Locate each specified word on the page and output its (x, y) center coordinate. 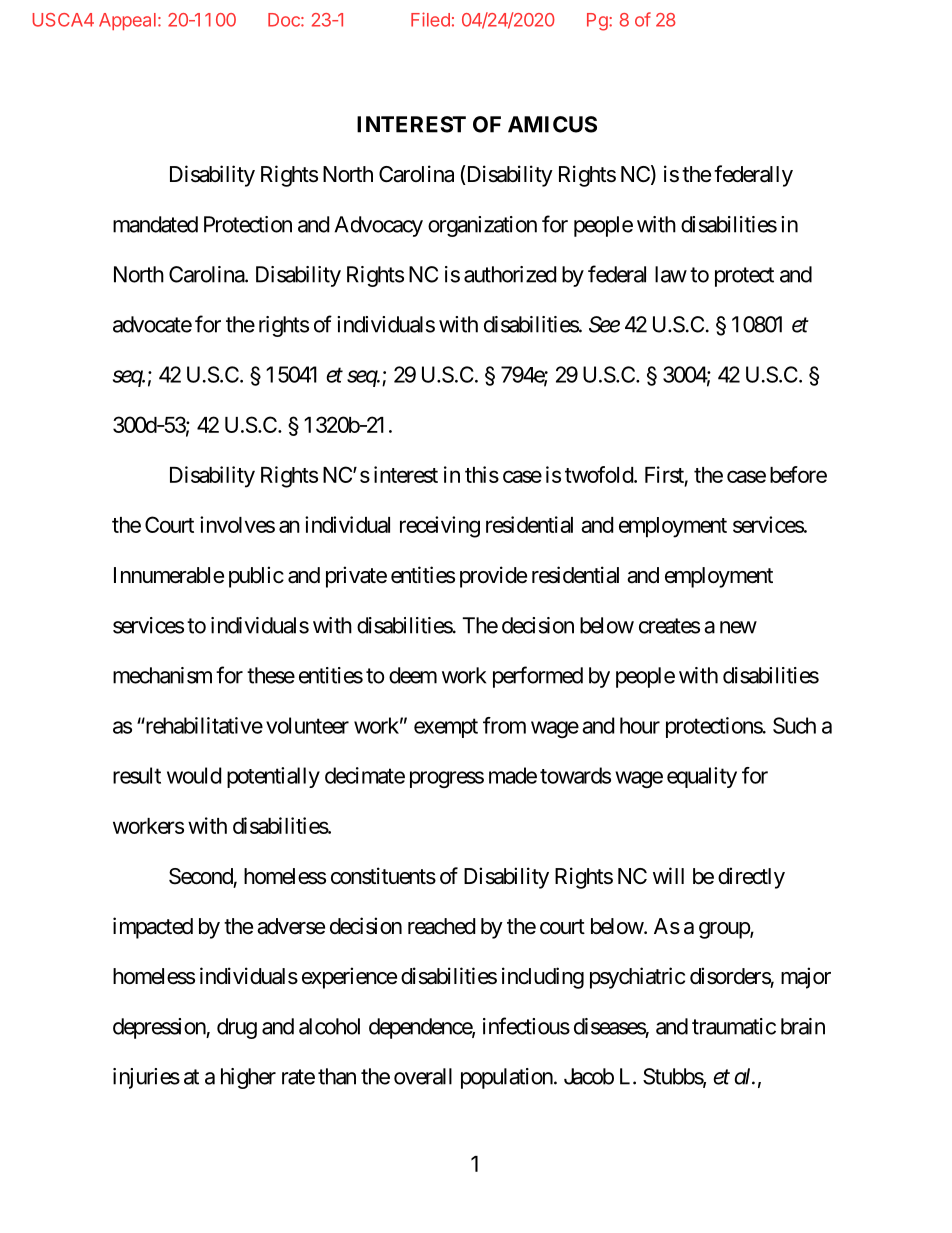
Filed (430, 19)
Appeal (127, 21)
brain (803, 1026)
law (671, 274)
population (507, 1078)
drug (237, 1028)
